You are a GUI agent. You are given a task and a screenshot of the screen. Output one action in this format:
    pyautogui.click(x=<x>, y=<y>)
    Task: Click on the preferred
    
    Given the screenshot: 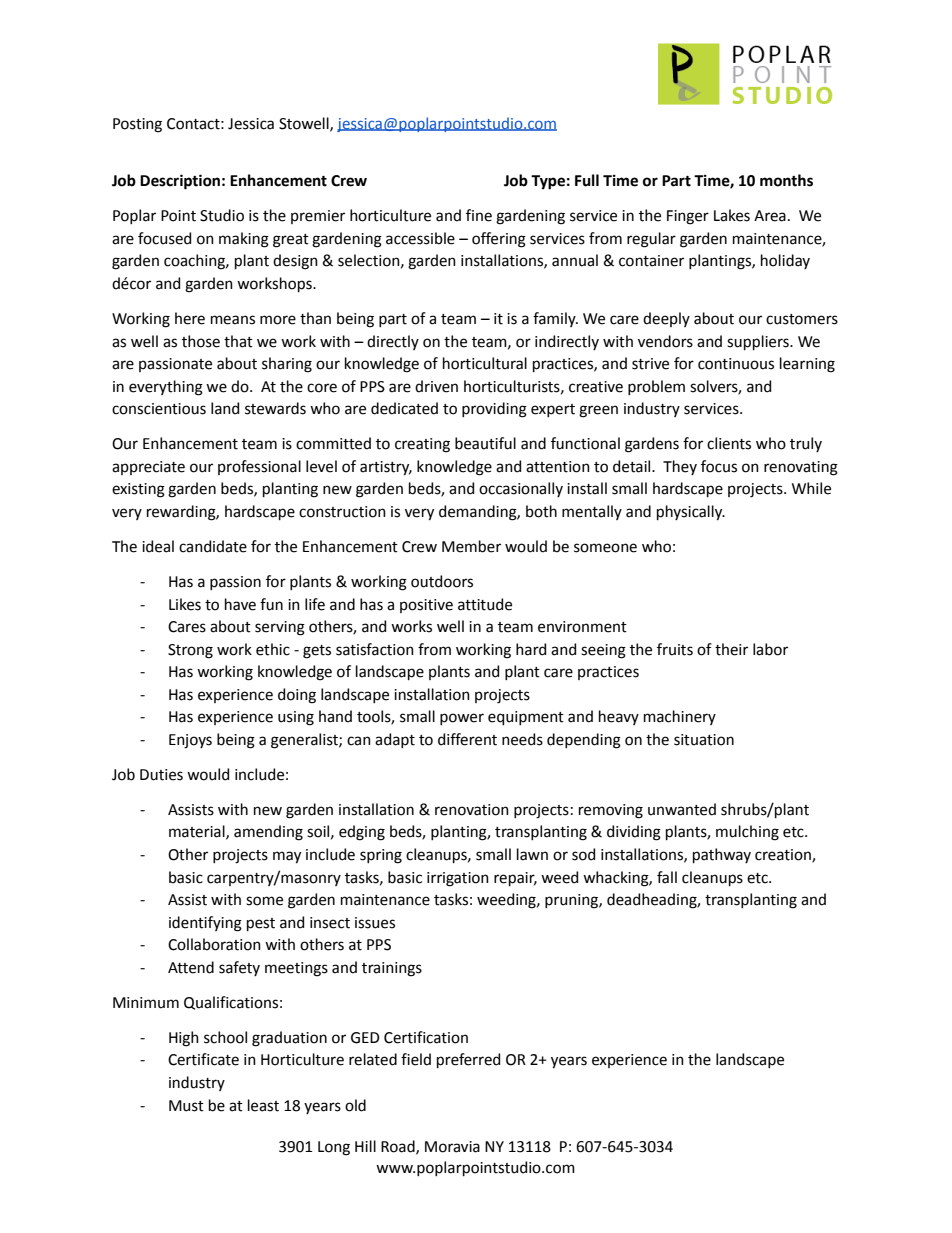 What is the action you would take?
    pyautogui.click(x=468, y=1060)
